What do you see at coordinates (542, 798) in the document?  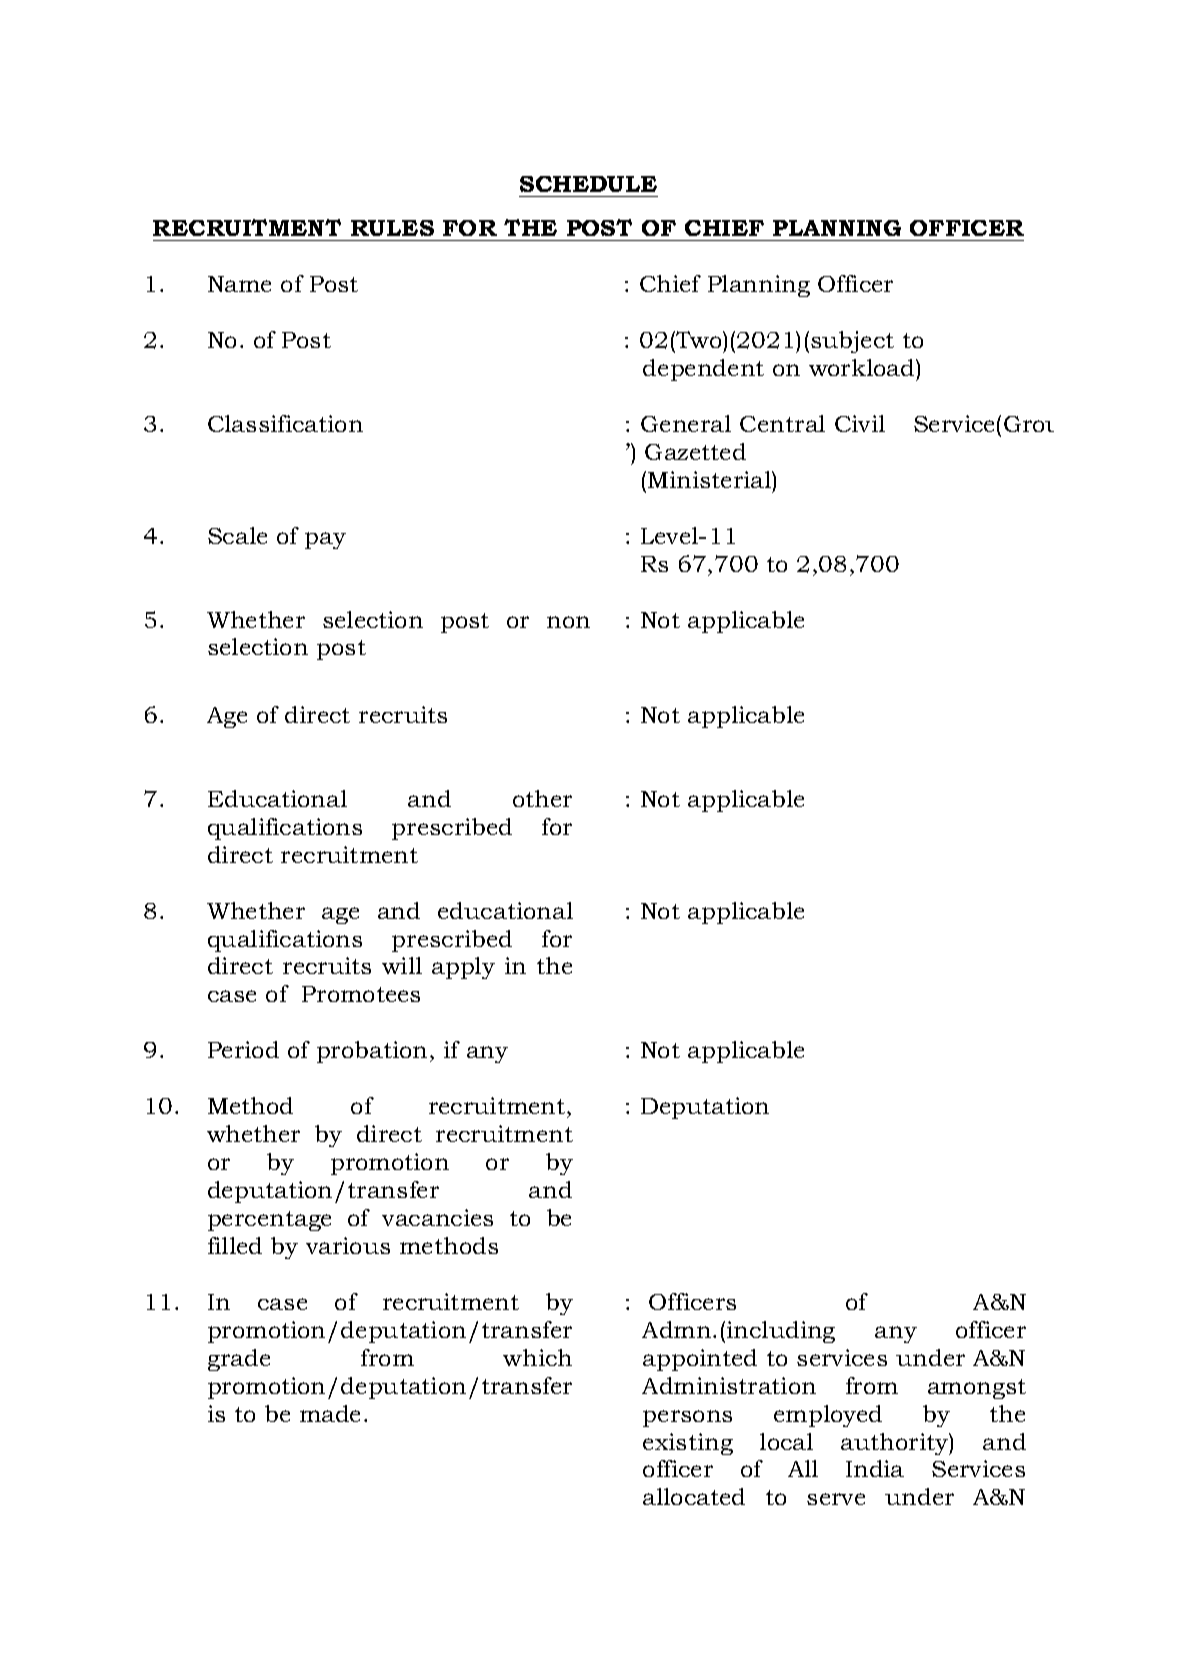 I see `other` at bounding box center [542, 798].
